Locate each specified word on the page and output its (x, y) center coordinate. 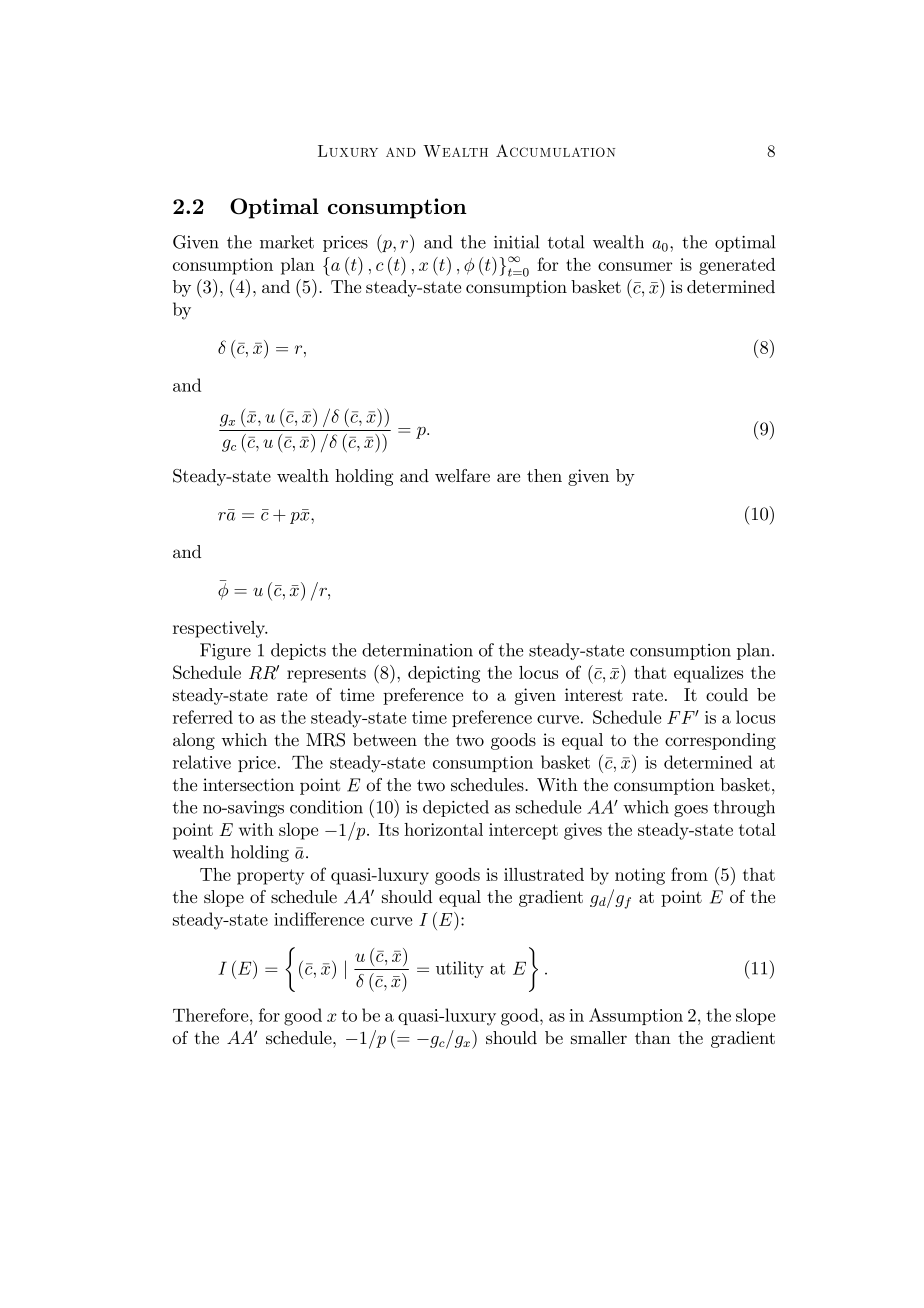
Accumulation (555, 150)
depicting (444, 674)
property (270, 877)
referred (203, 717)
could (727, 694)
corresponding (720, 741)
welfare (462, 475)
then (544, 475)
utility (460, 969)
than (653, 1037)
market (287, 242)
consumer (635, 266)
